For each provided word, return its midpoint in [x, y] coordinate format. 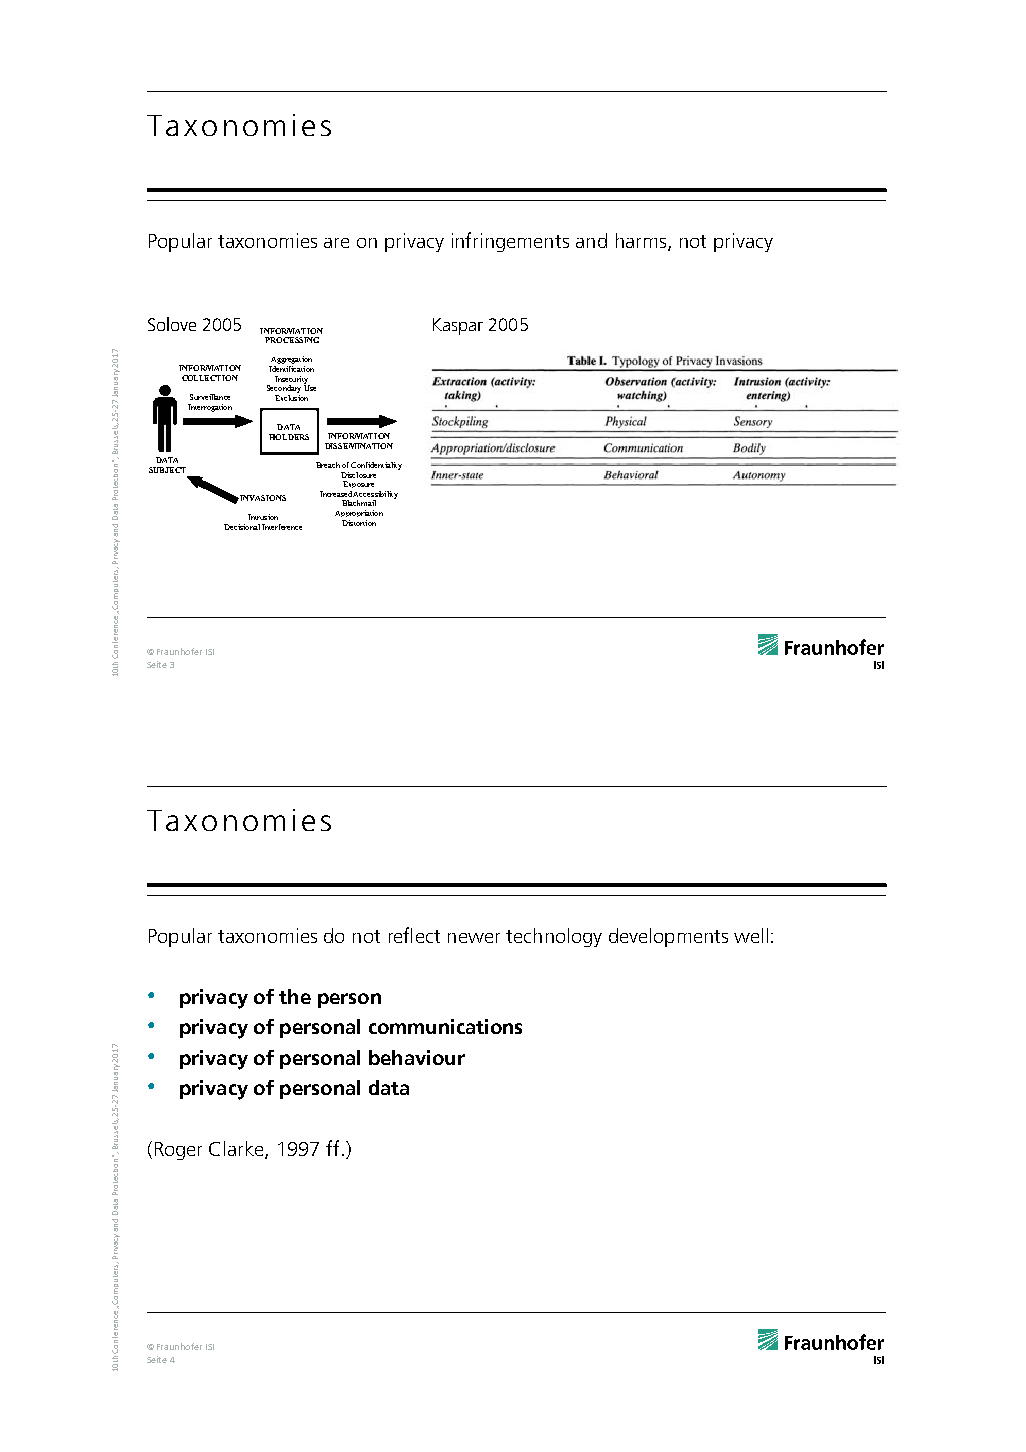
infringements [510, 242]
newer [474, 938]
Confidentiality [376, 466]
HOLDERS [289, 437]
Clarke [237, 1150]
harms [641, 240]
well [751, 935]
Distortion [359, 523]
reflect [414, 935]
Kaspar [458, 326]
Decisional [242, 527]
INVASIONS [262, 498]
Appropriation [359, 513]
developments [668, 937]
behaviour [417, 1057]
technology [554, 937]
